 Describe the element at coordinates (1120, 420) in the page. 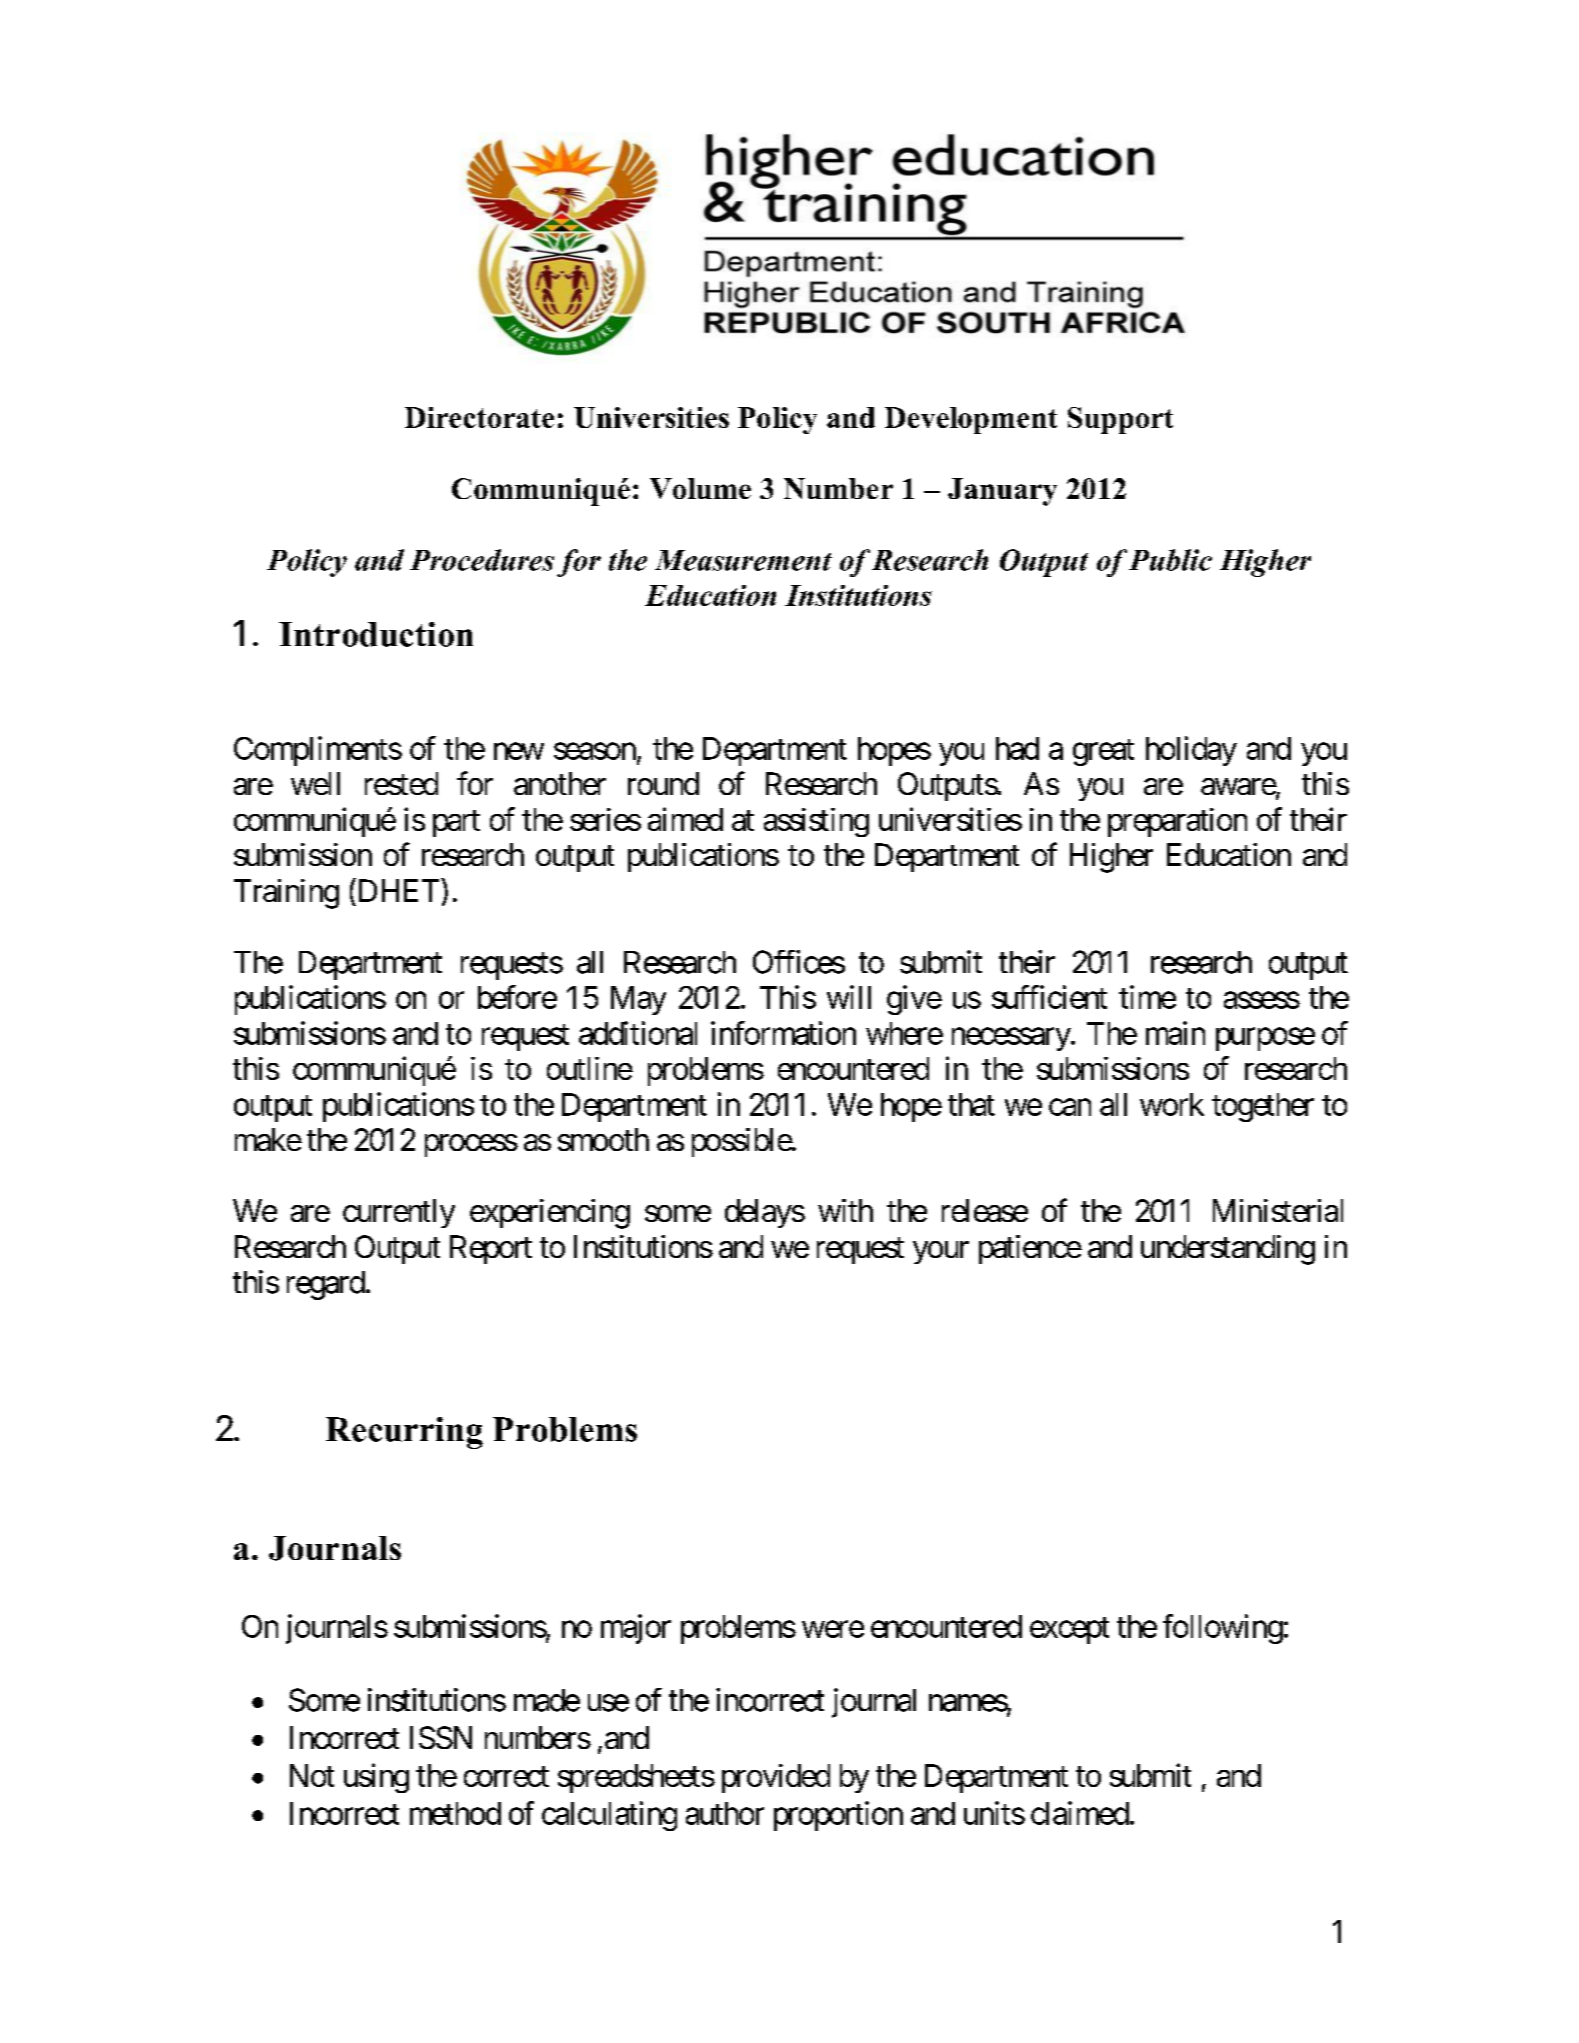

I see `Support` at that location.
